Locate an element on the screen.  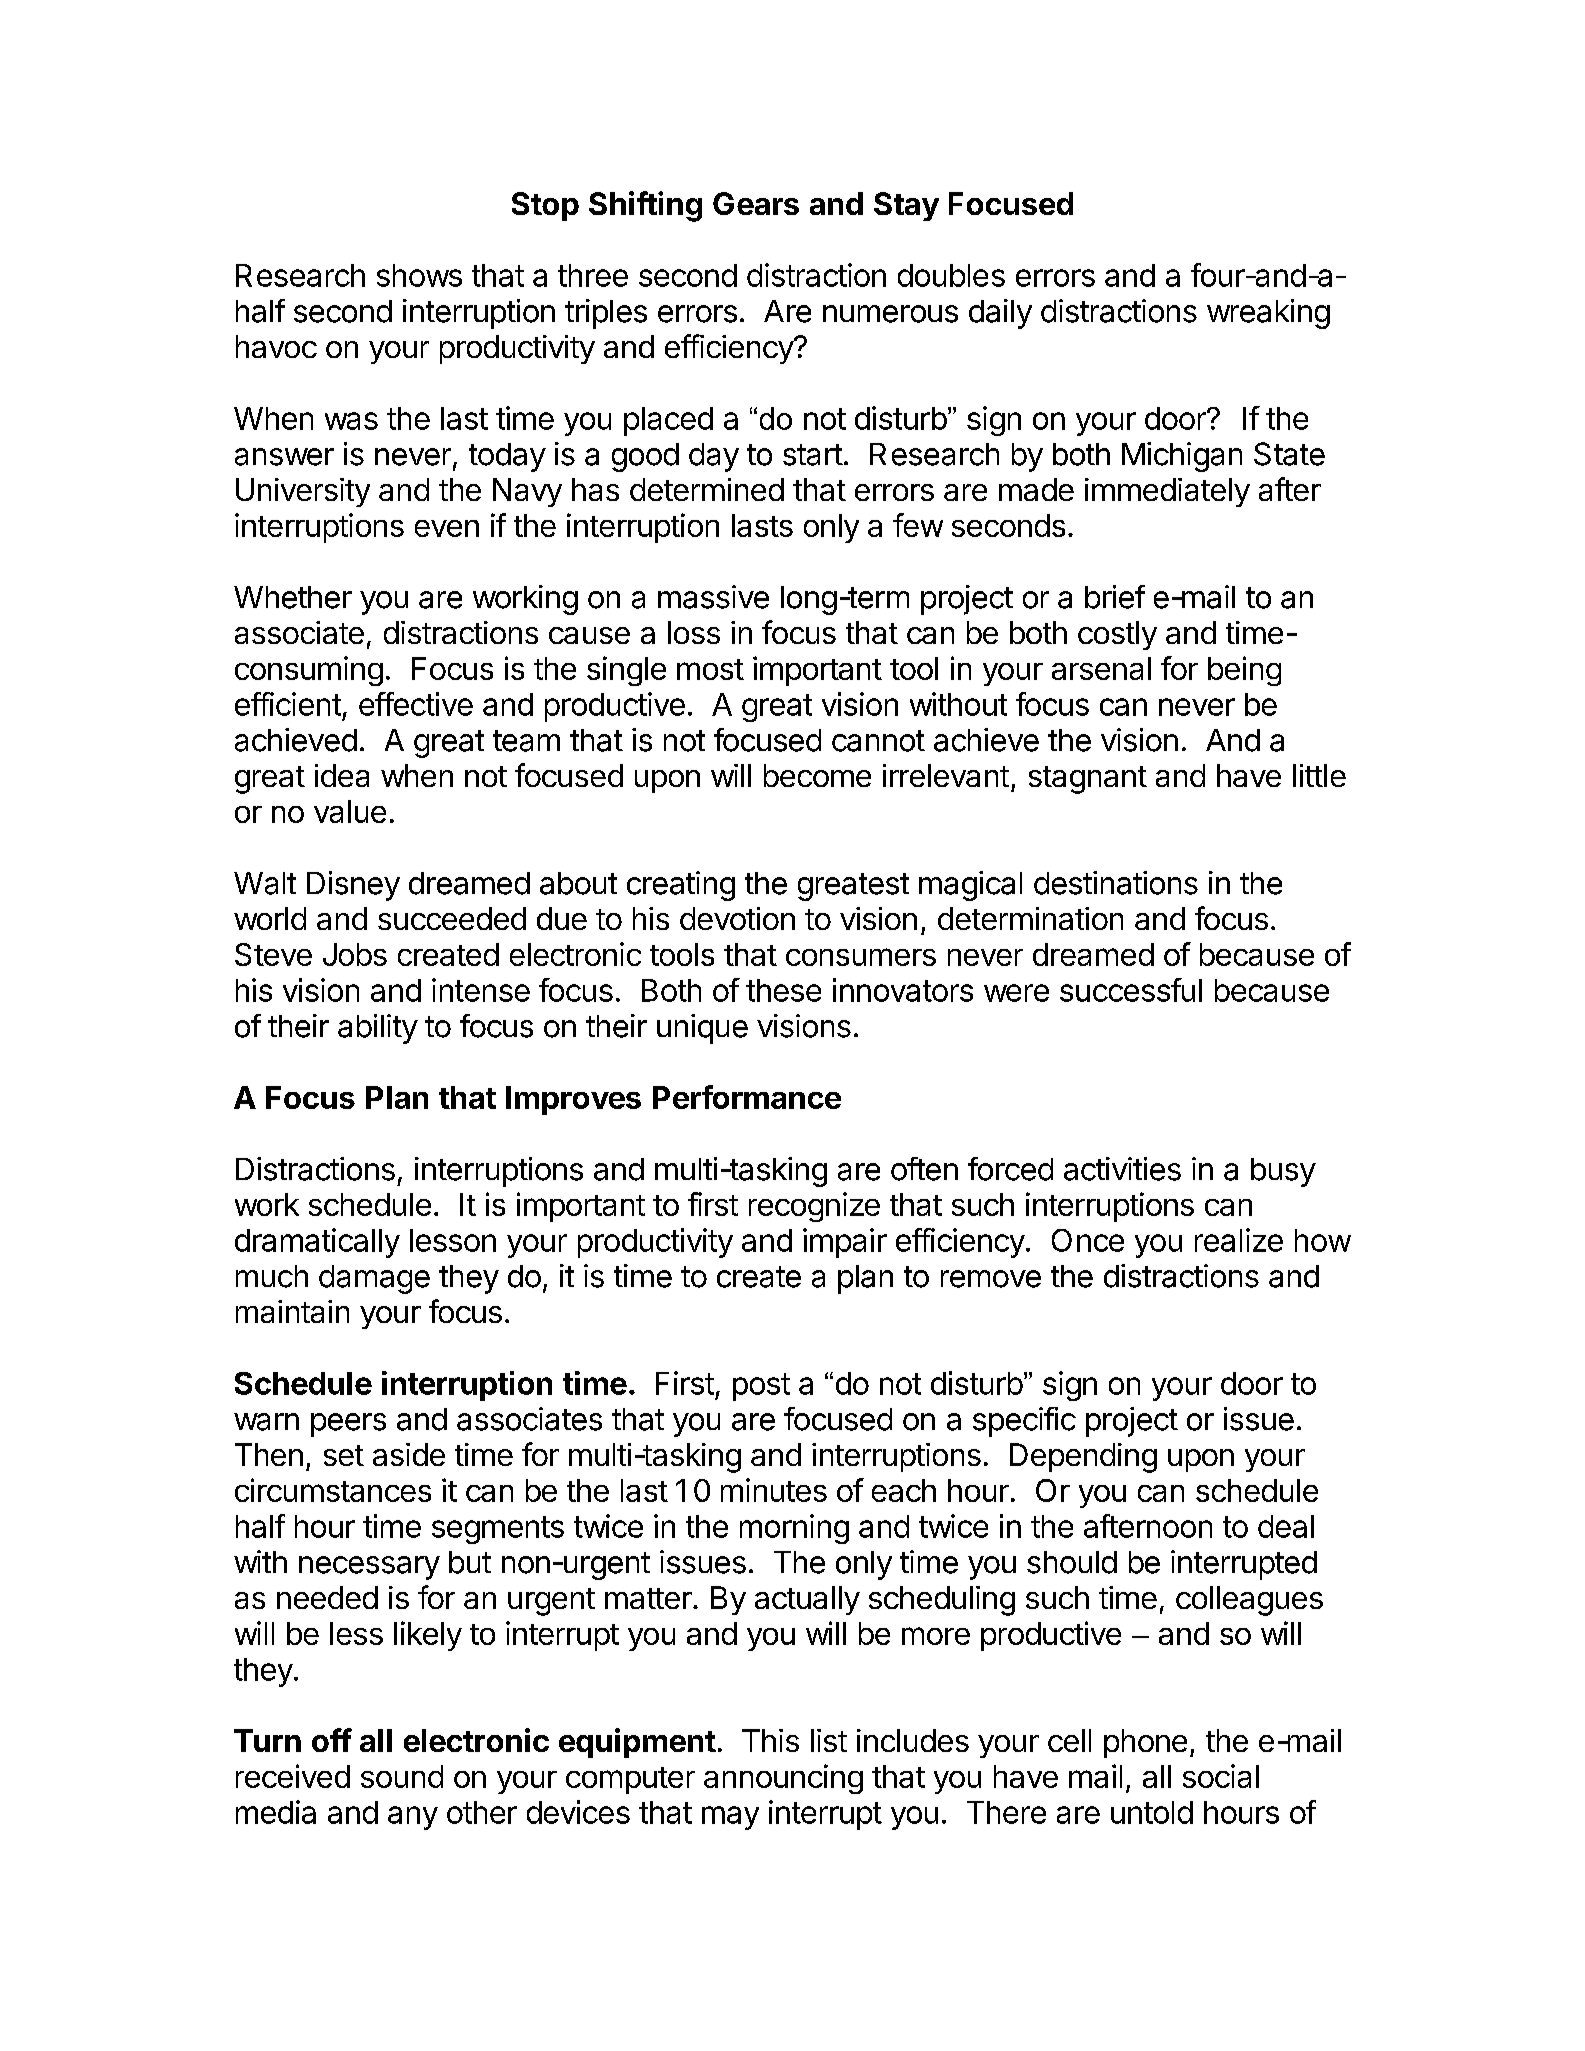
ability is located at coordinates (378, 1029).
